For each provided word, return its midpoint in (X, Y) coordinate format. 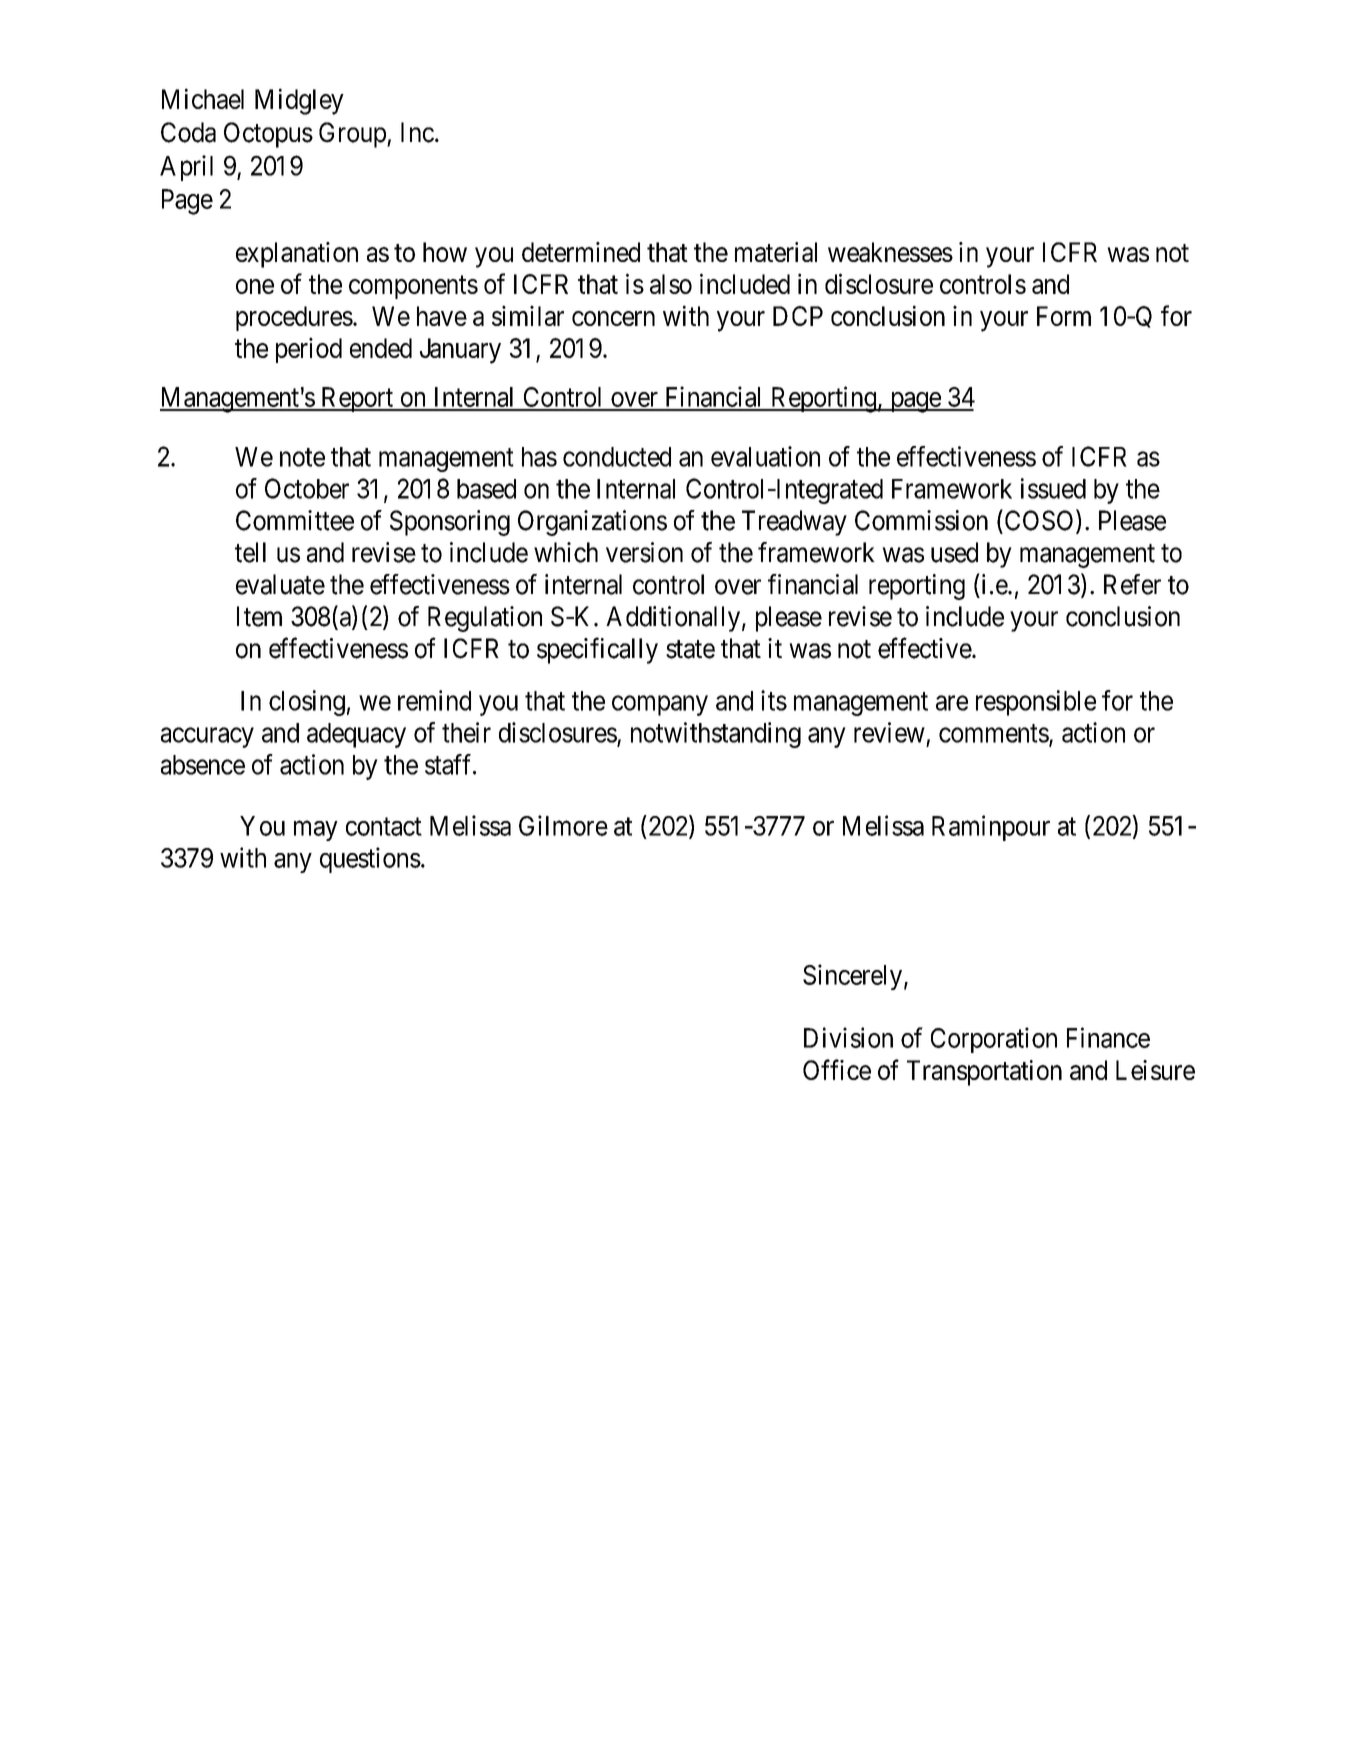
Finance (1108, 1037)
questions (370, 860)
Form (1064, 316)
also (671, 284)
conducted (617, 457)
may (316, 831)
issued (1053, 488)
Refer (1132, 584)
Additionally (673, 619)
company (660, 706)
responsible (1036, 703)
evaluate (280, 584)
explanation (297, 255)
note (302, 457)
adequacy (356, 735)
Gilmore (563, 825)
